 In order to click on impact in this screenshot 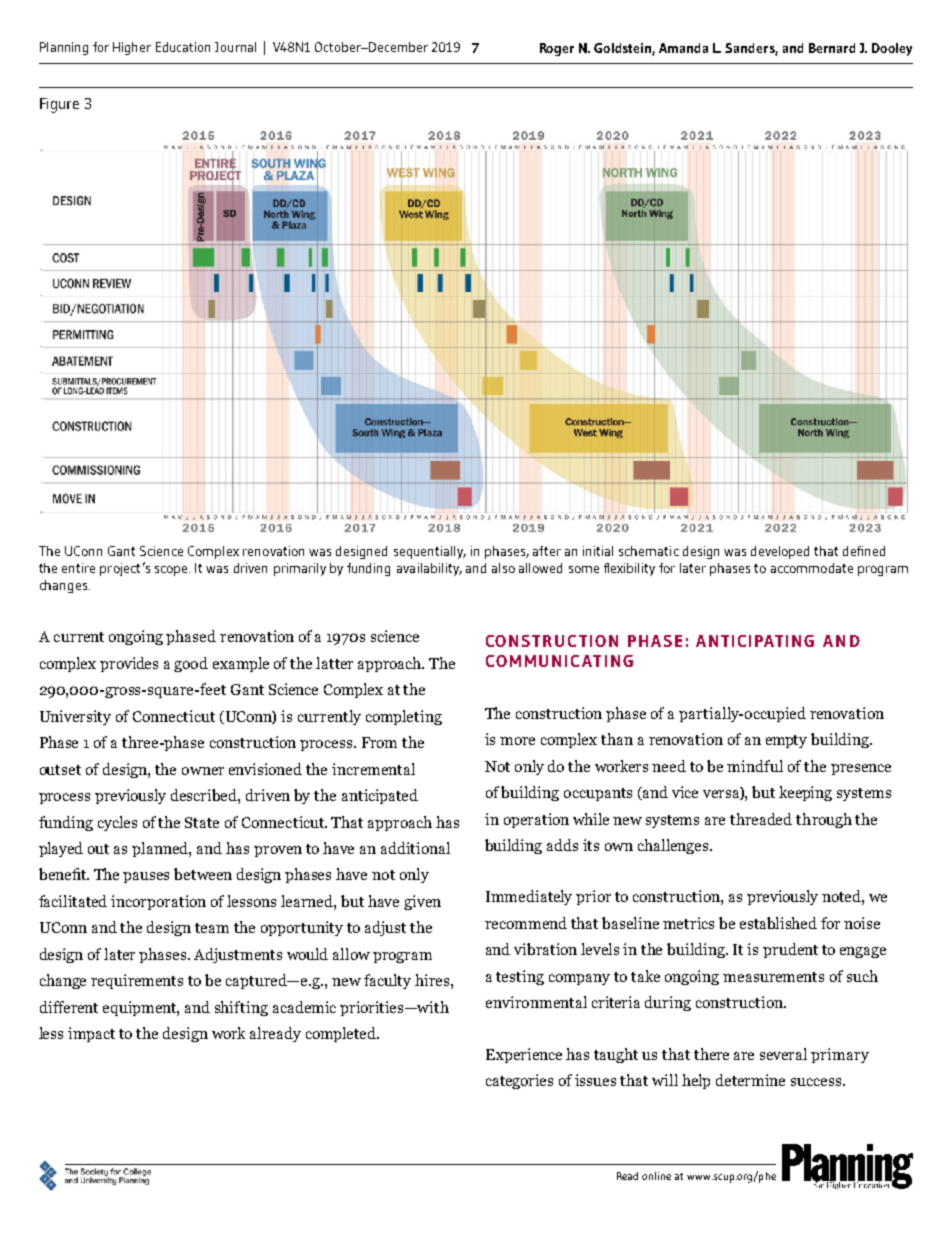, I will do `click(91, 1034)`.
